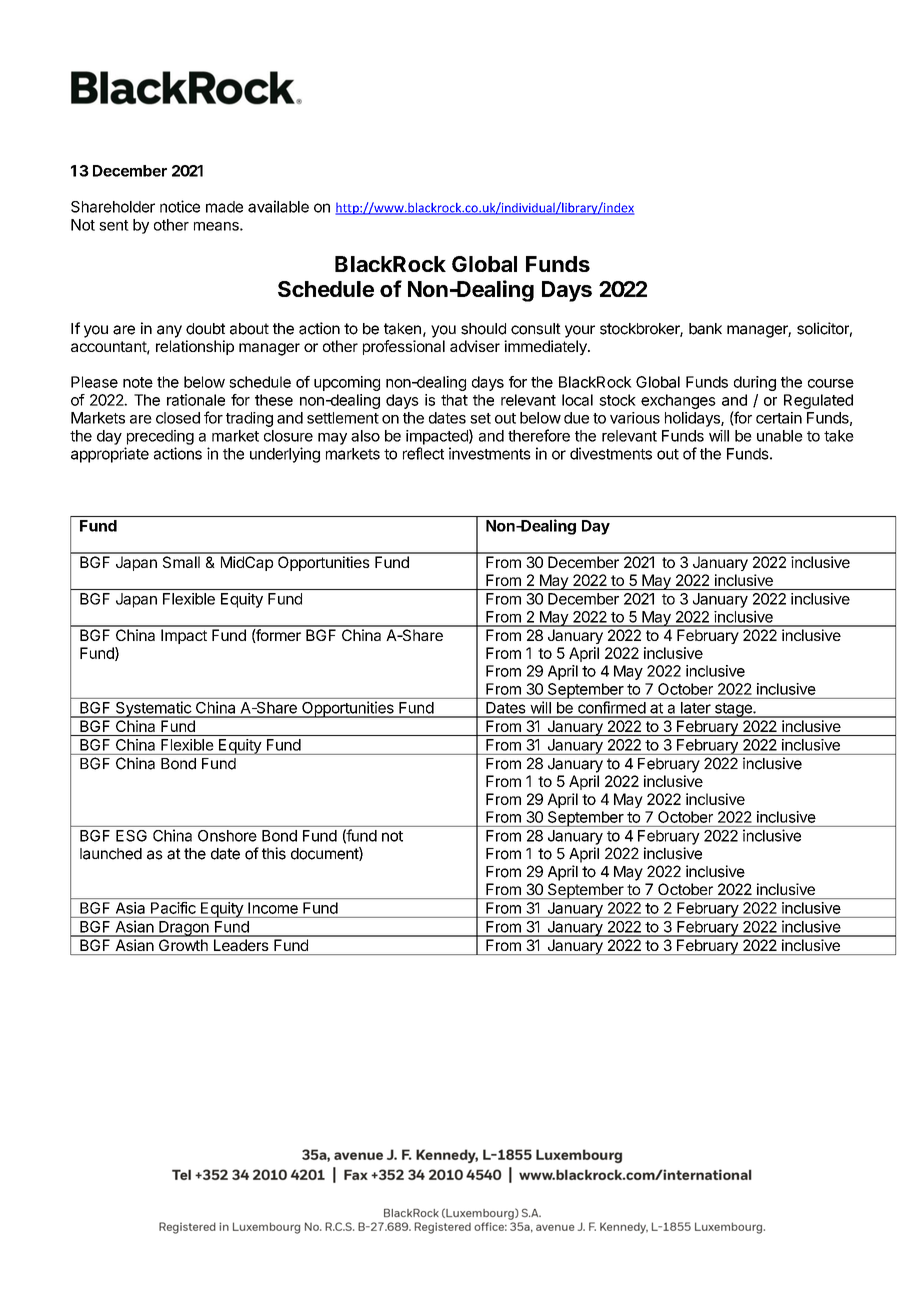 The height and width of the screenshot is (1308, 924). What do you see at coordinates (278, 206) in the screenshot?
I see `available` at bounding box center [278, 206].
